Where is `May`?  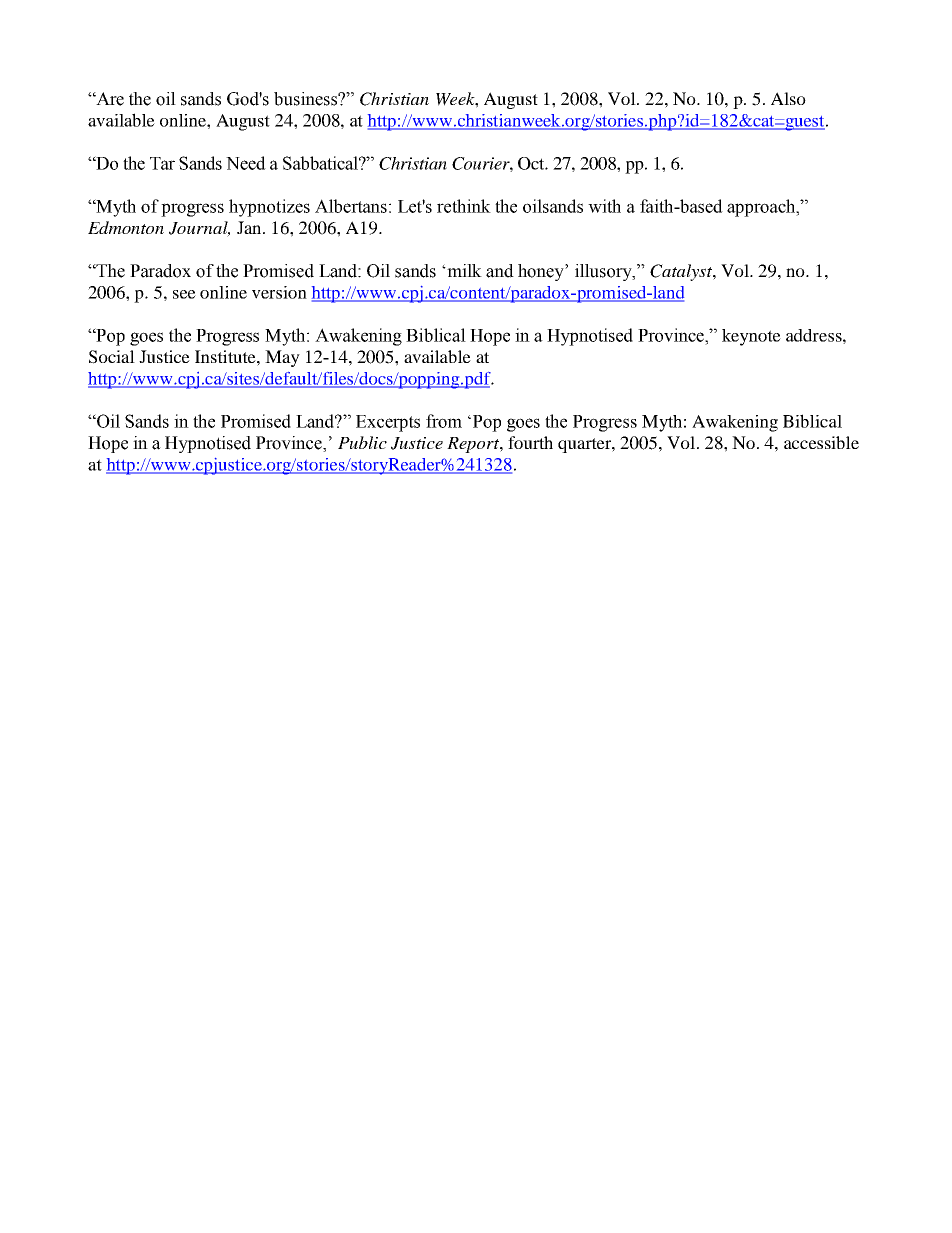 May is located at coordinates (282, 358).
